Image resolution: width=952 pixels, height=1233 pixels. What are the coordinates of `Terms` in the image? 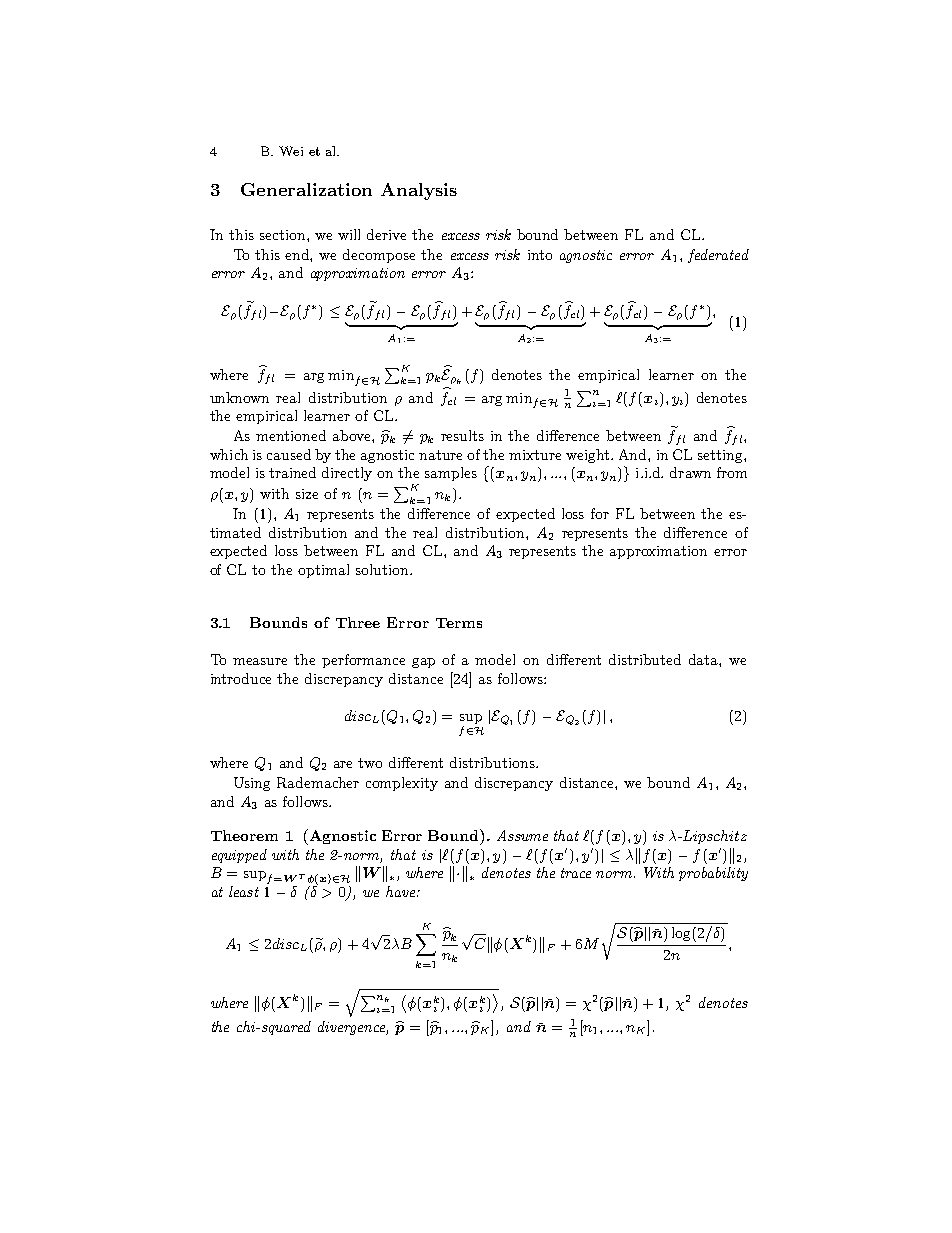 It's located at (459, 623).
